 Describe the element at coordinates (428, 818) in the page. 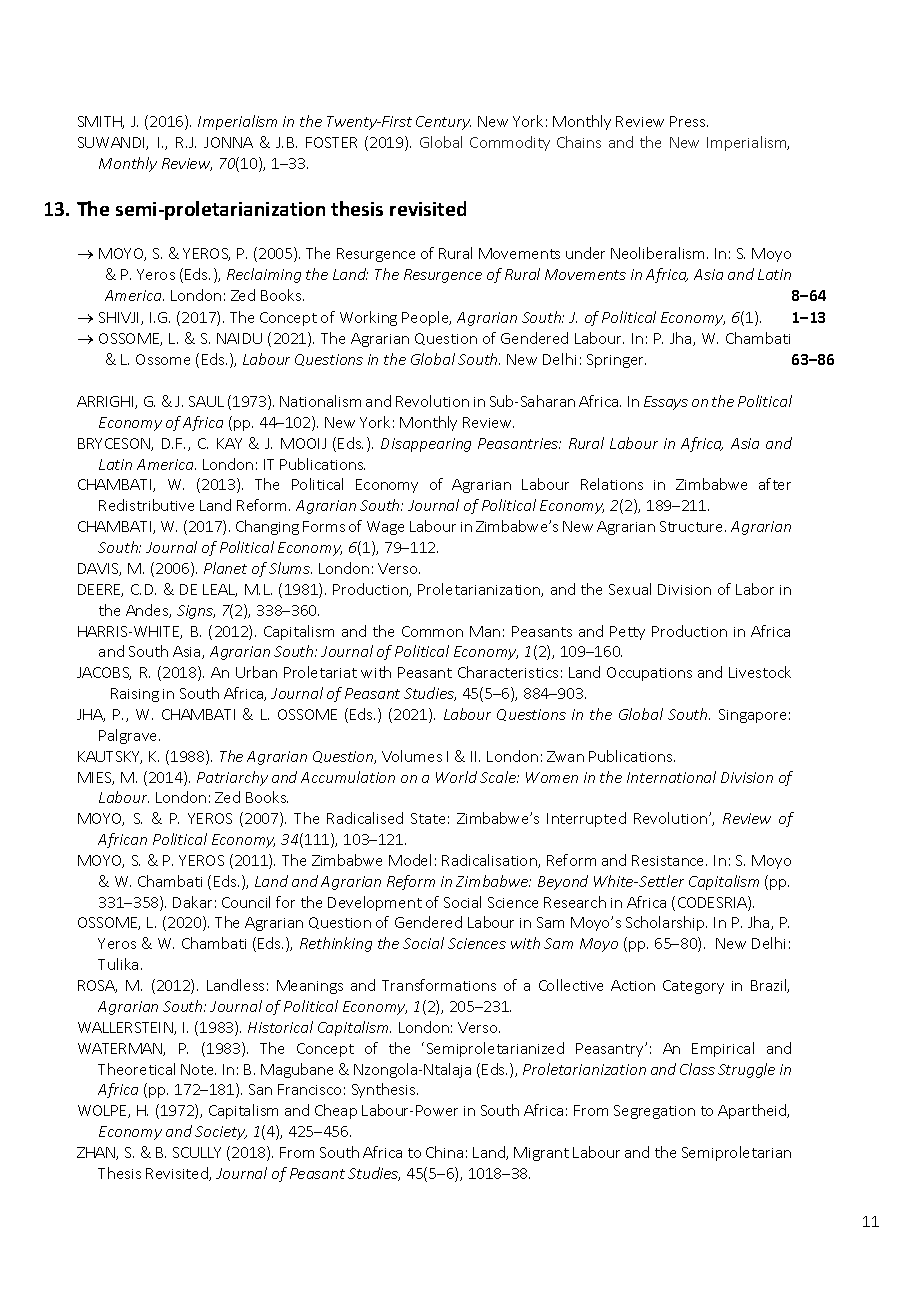

I see `State` at that location.
